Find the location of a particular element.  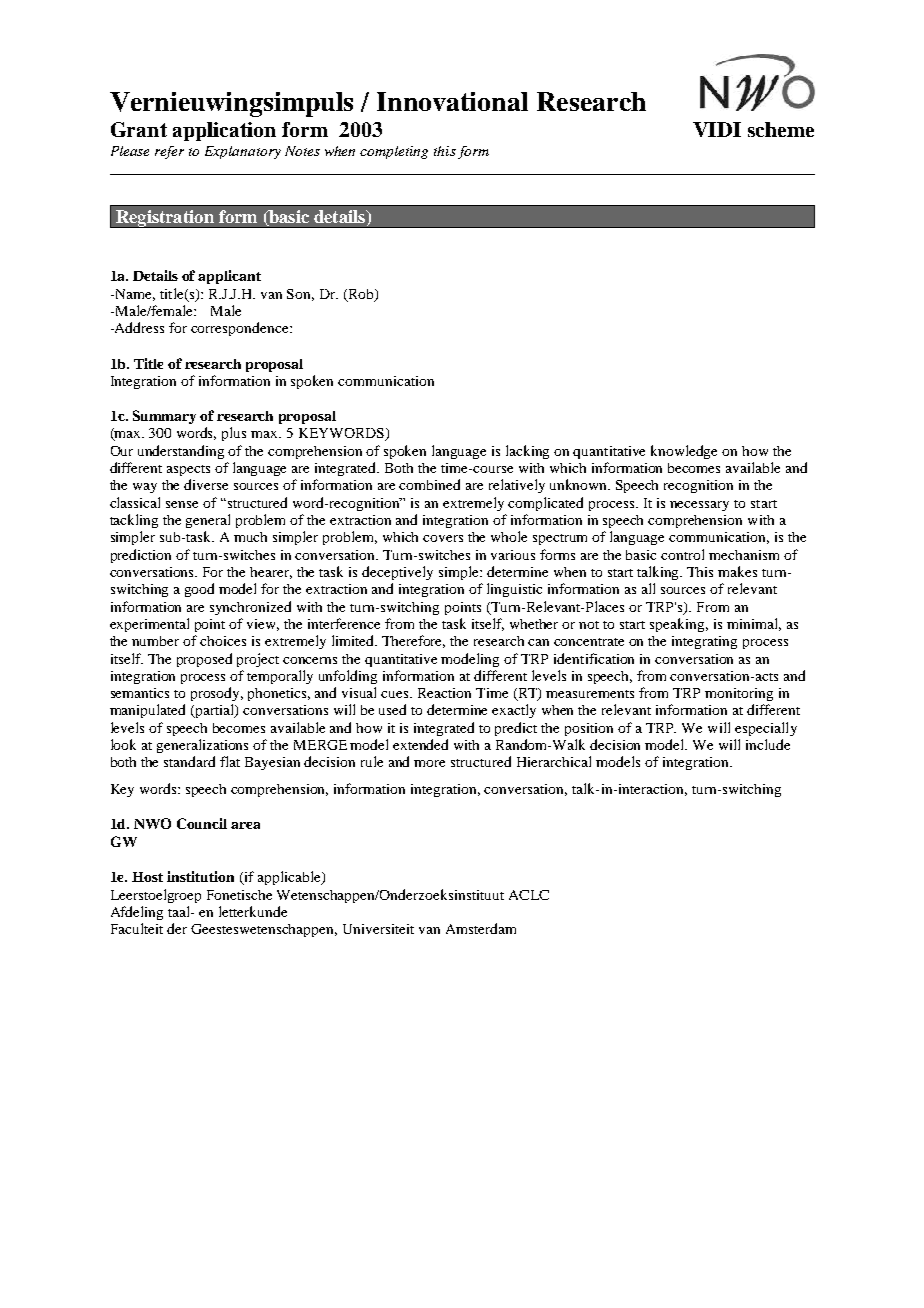

include is located at coordinates (768, 744).
